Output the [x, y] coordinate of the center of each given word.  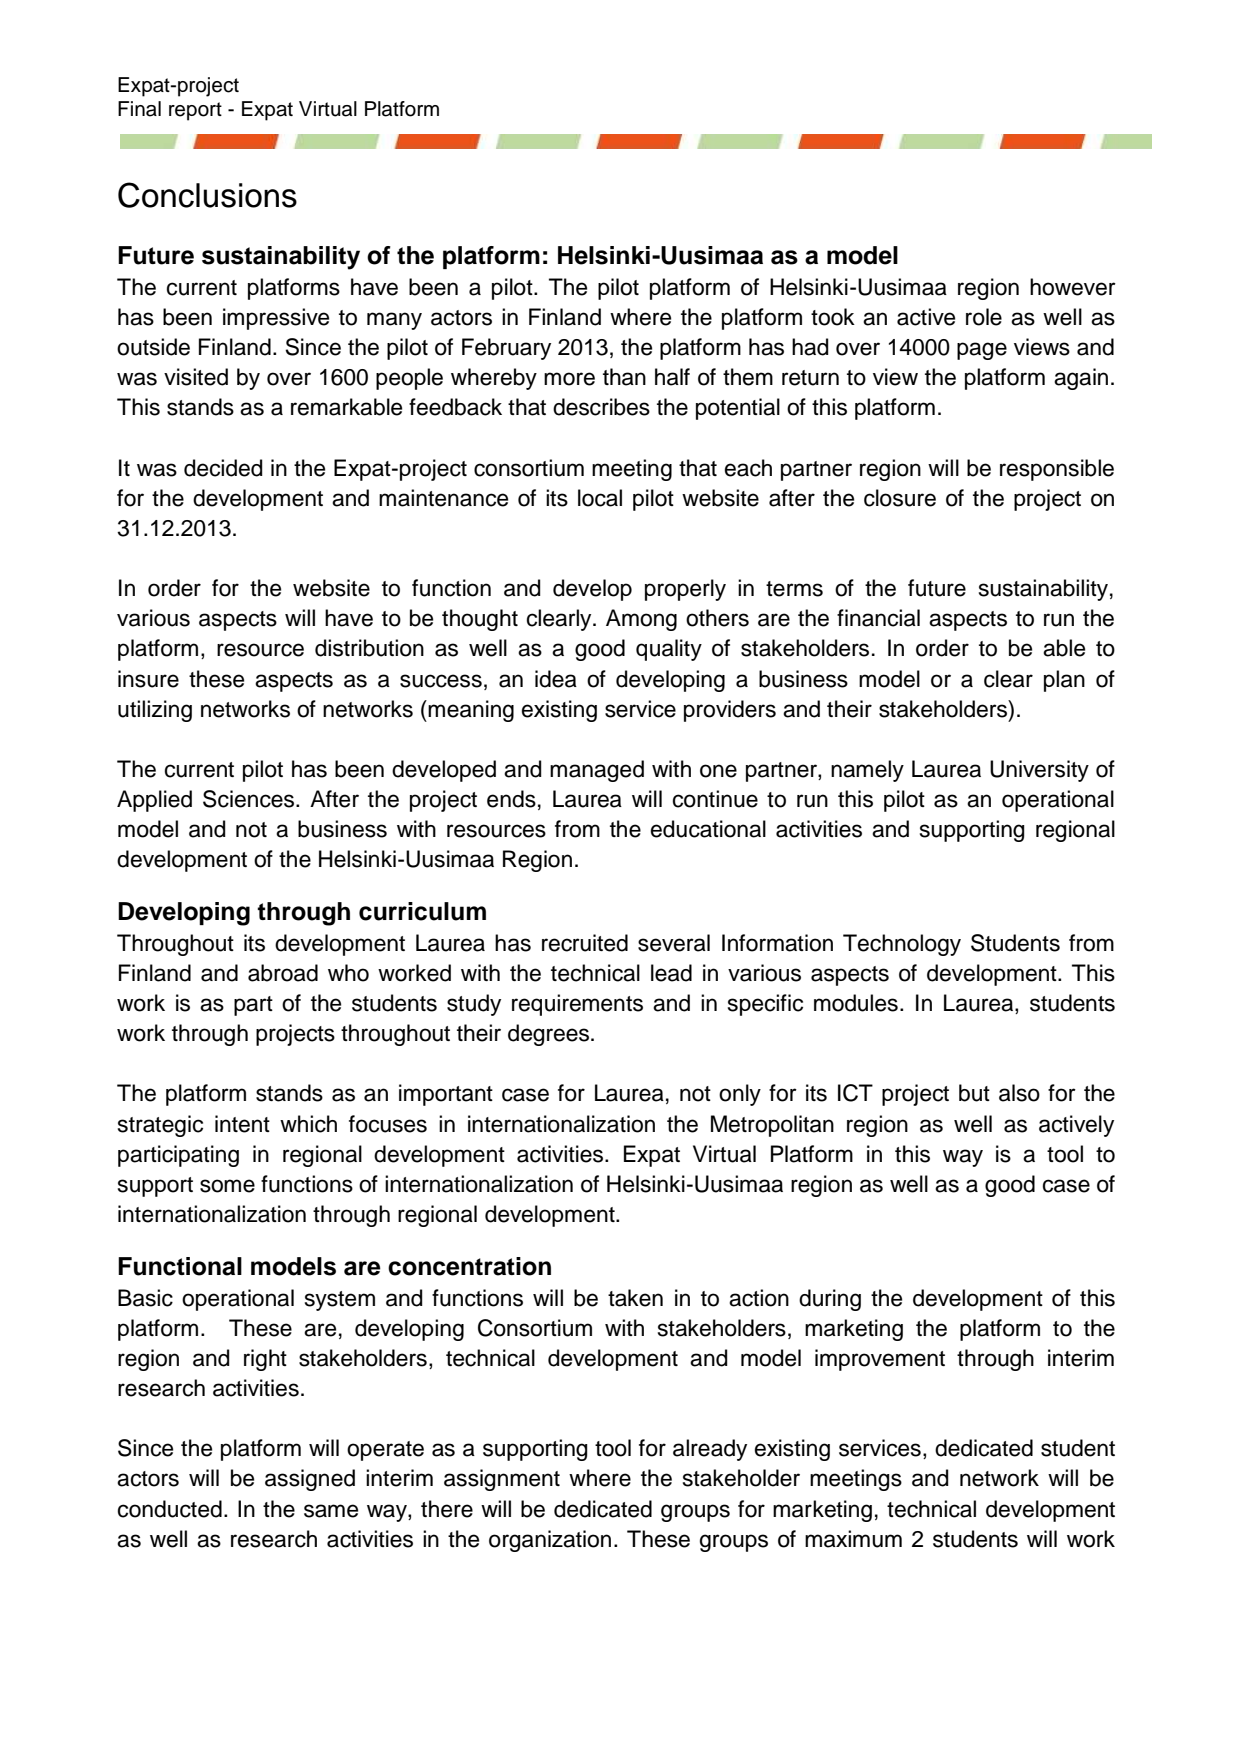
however [1073, 287]
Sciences [250, 799]
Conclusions [207, 195]
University [1039, 771]
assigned [310, 1480]
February [506, 349]
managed [597, 771]
